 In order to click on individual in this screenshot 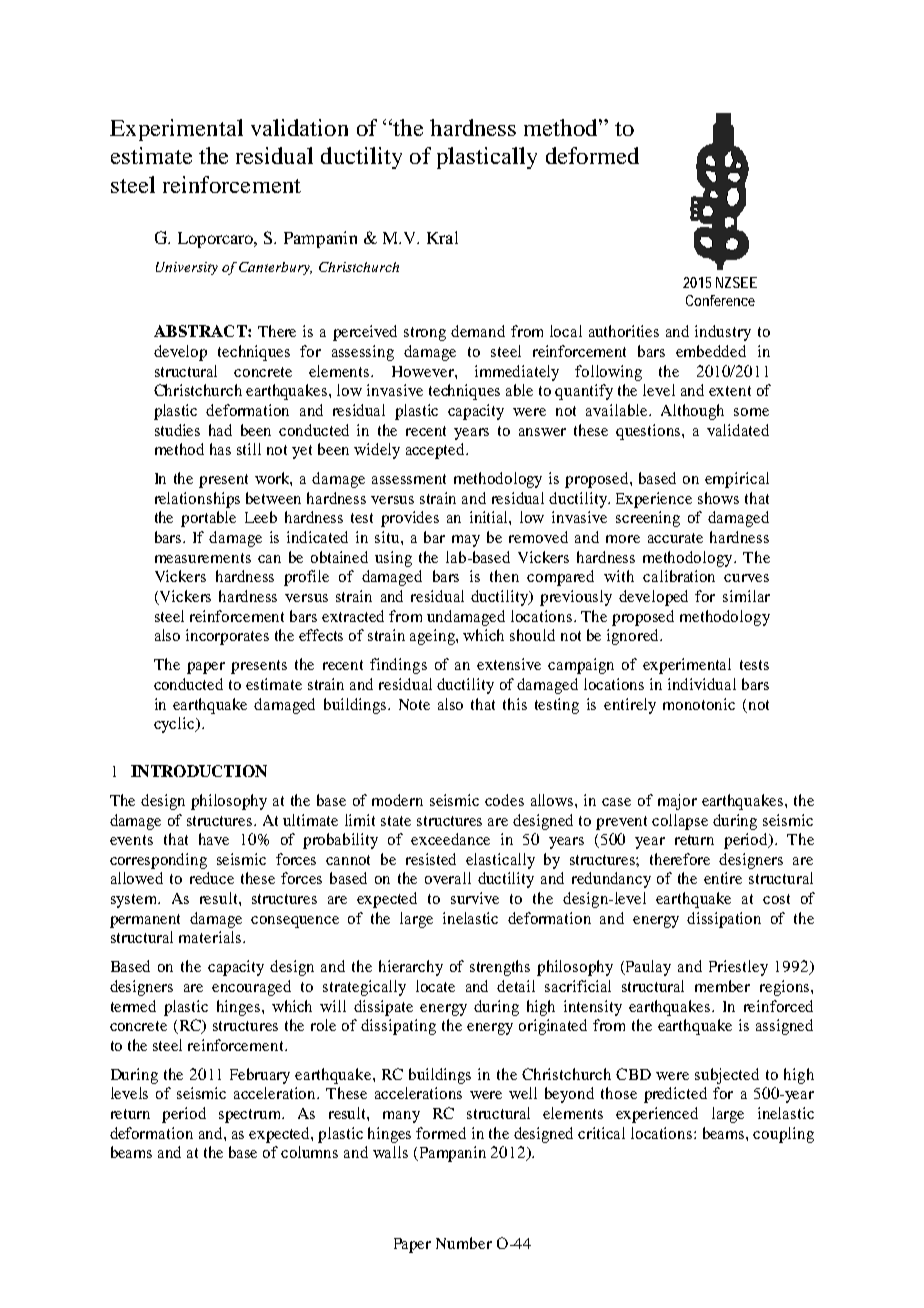, I will do `click(702, 684)`.
